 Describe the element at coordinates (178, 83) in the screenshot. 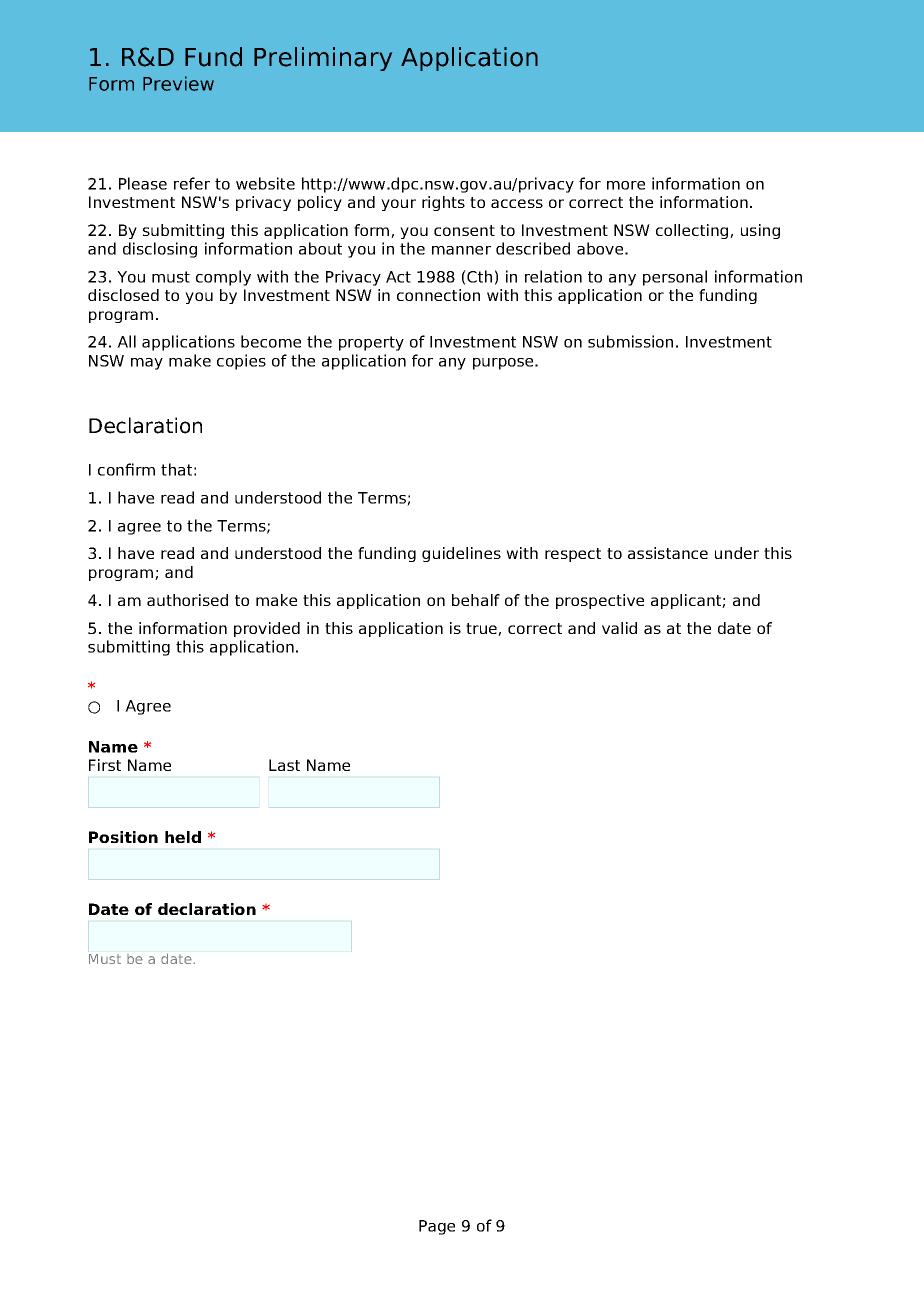

I see `Preview` at that location.
